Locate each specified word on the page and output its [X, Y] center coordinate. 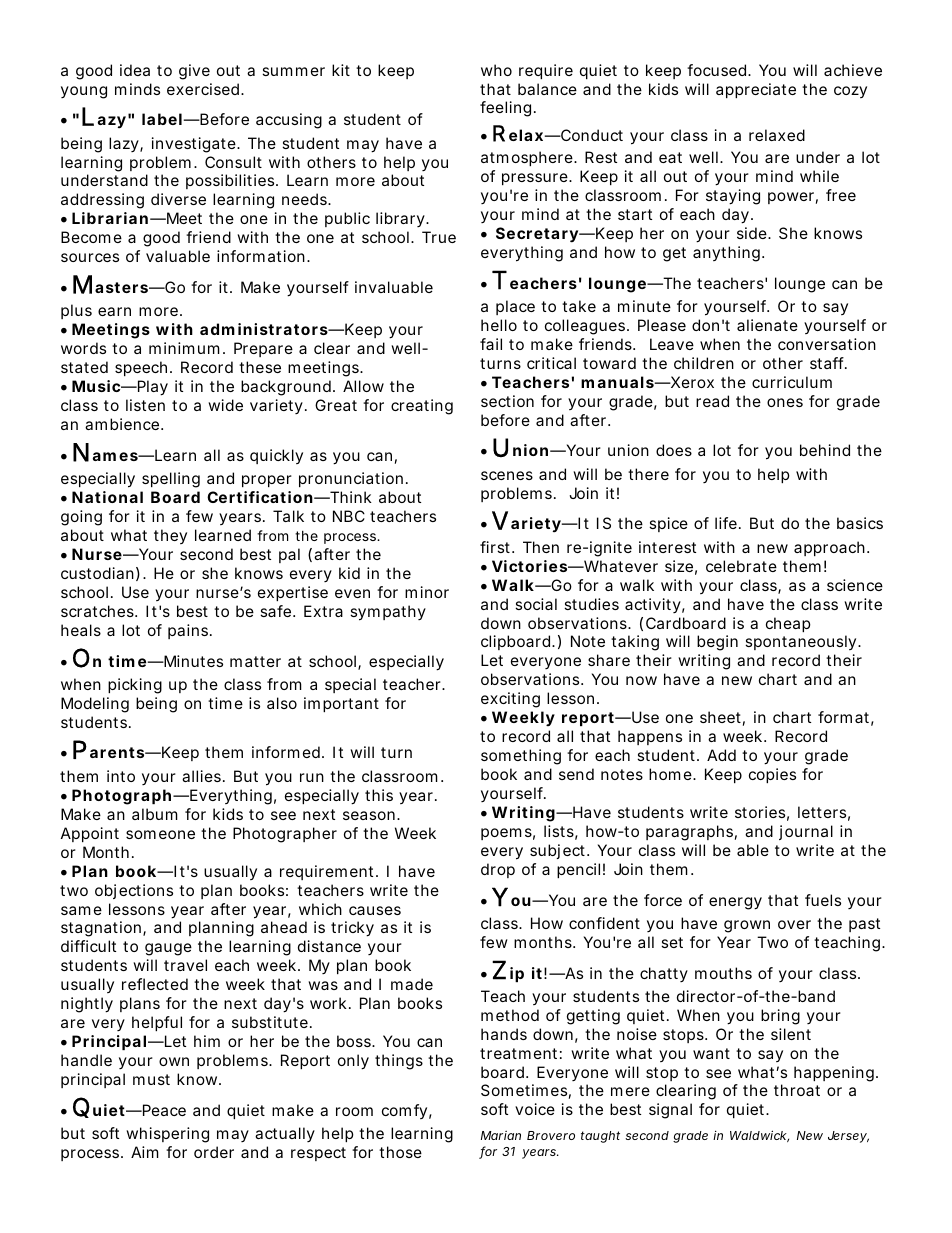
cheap [788, 624]
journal [806, 832]
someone [160, 834]
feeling [505, 109]
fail [491, 344]
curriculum [792, 382]
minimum [184, 348]
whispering [167, 1135]
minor [427, 592]
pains [189, 631]
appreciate [756, 90]
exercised [203, 89]
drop [498, 870]
